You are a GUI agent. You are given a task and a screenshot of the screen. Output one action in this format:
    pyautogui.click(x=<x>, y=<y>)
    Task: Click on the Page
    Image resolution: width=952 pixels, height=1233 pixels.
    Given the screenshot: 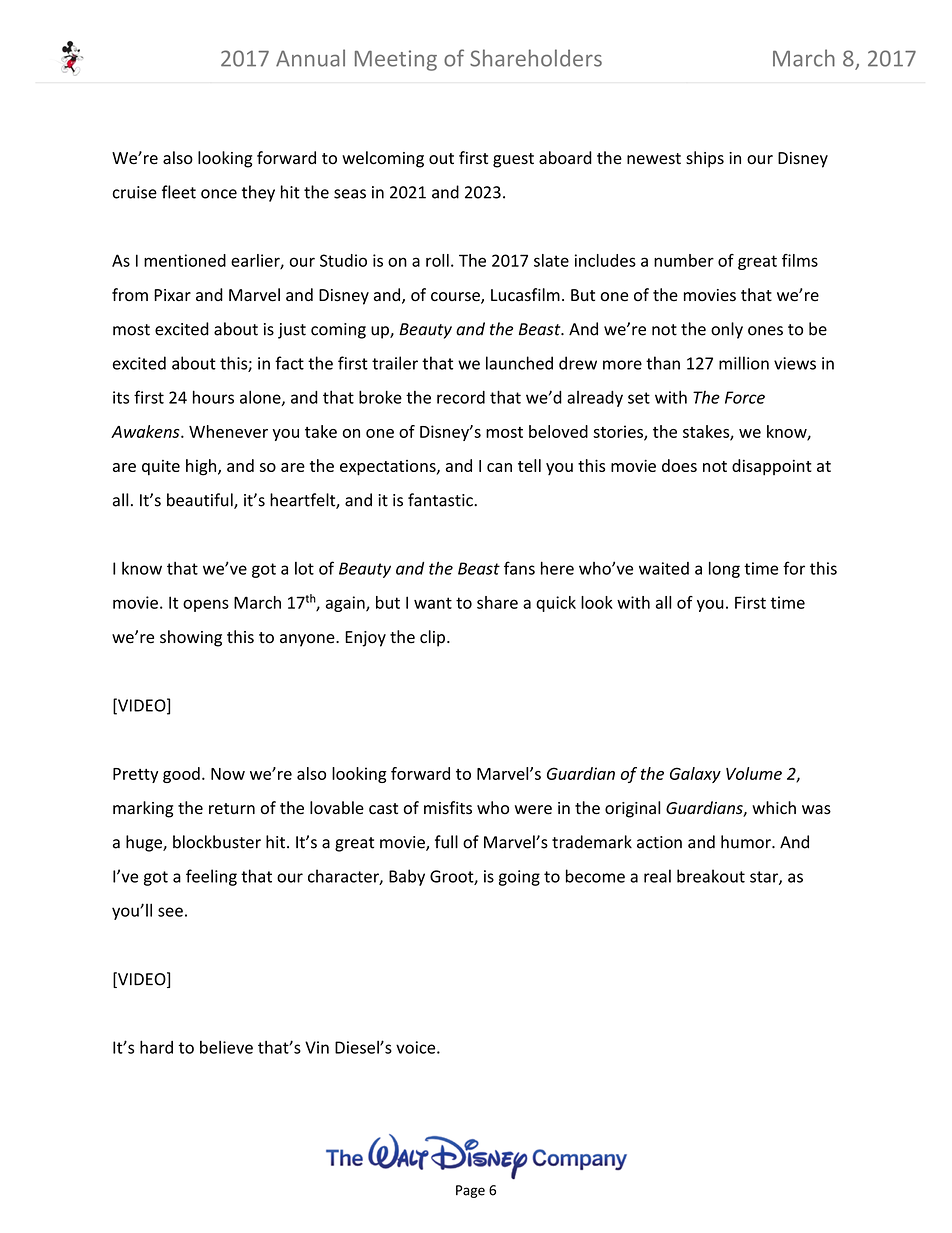 What is the action you would take?
    pyautogui.click(x=470, y=1191)
